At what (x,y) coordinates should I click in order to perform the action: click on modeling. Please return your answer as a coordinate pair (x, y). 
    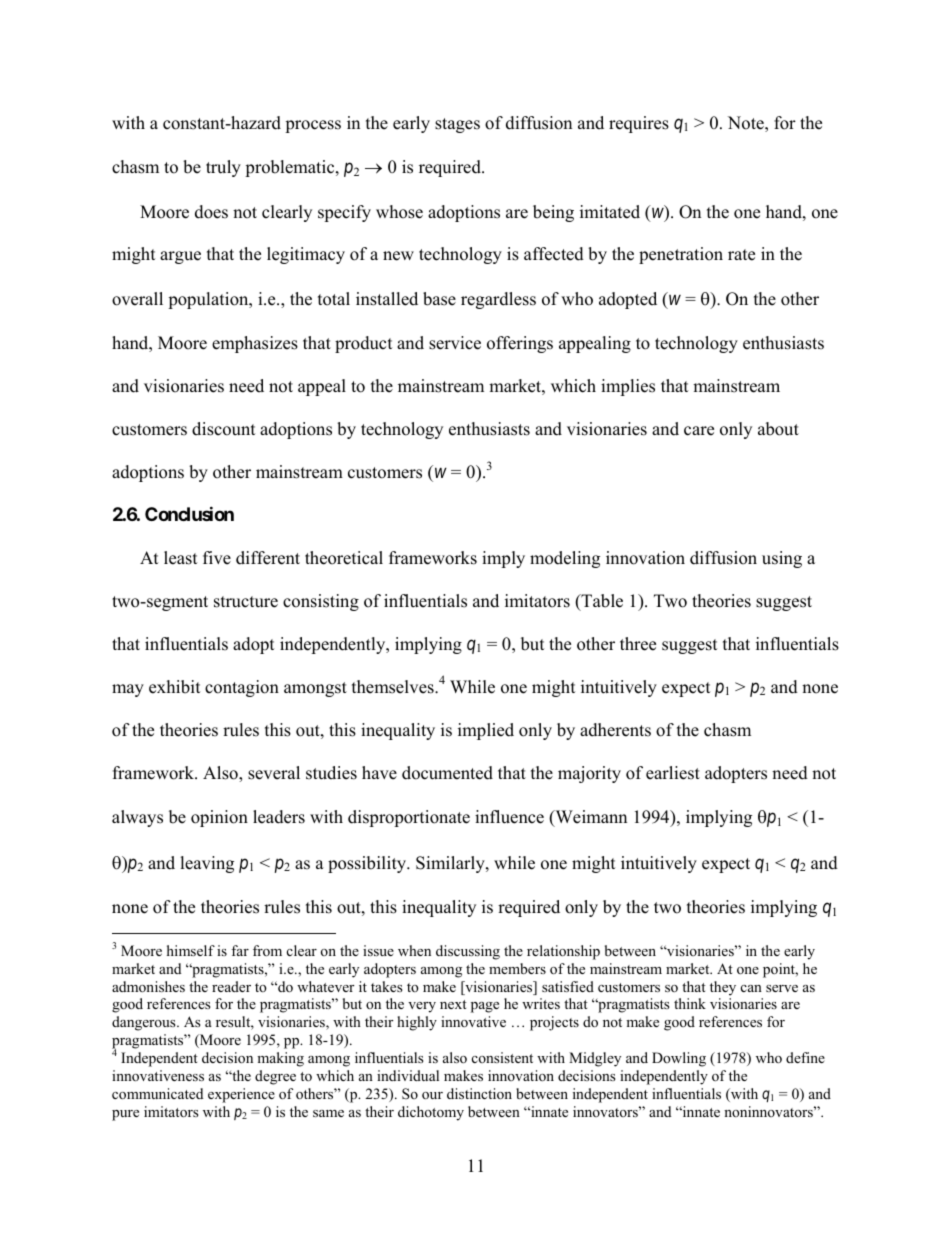
    Looking at the image, I should click on (565, 559).
